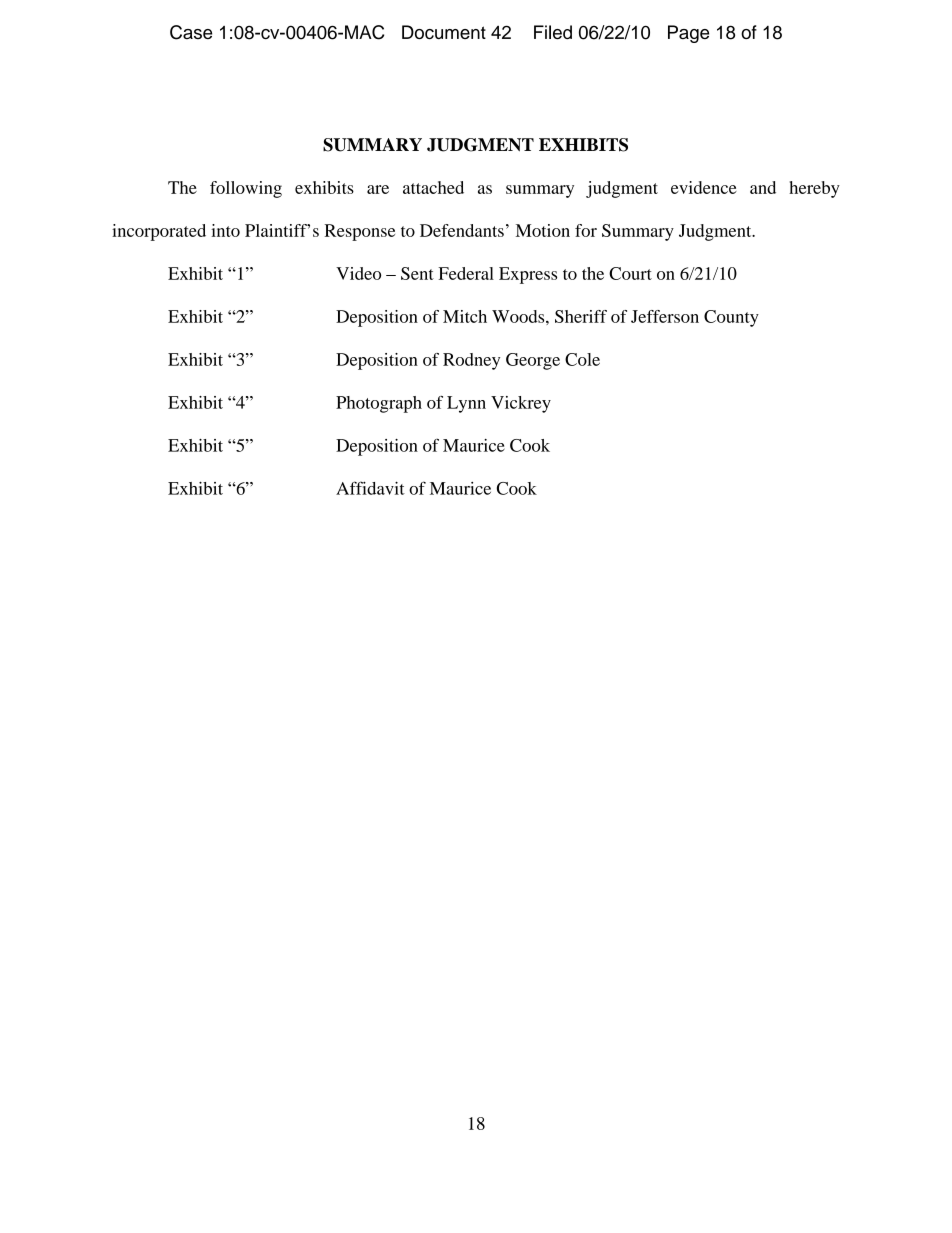 Image resolution: width=952 pixels, height=1233 pixels. Describe the element at coordinates (433, 187) in the screenshot. I see `attached` at that location.
